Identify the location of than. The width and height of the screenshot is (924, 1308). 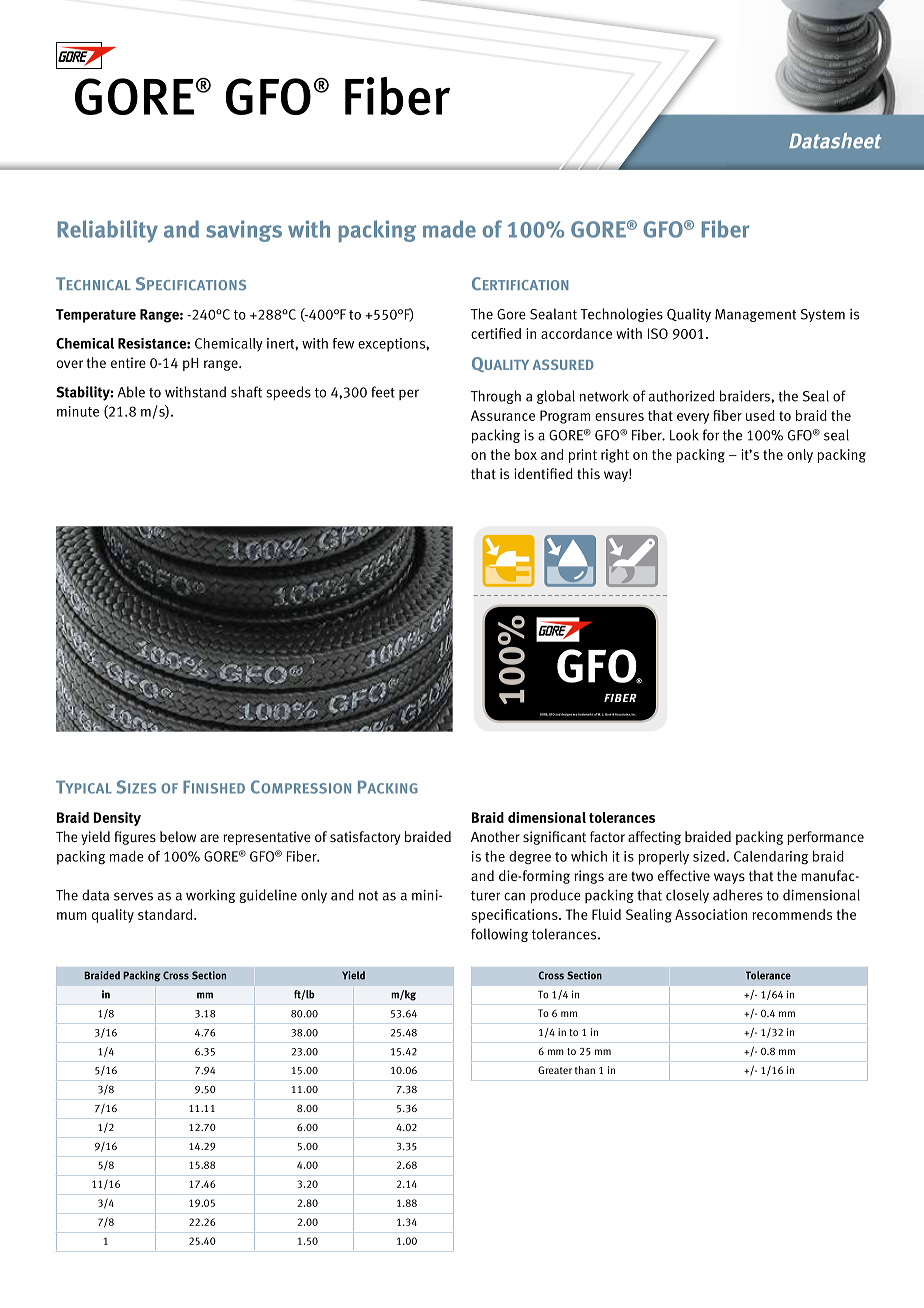
(585, 1070).
